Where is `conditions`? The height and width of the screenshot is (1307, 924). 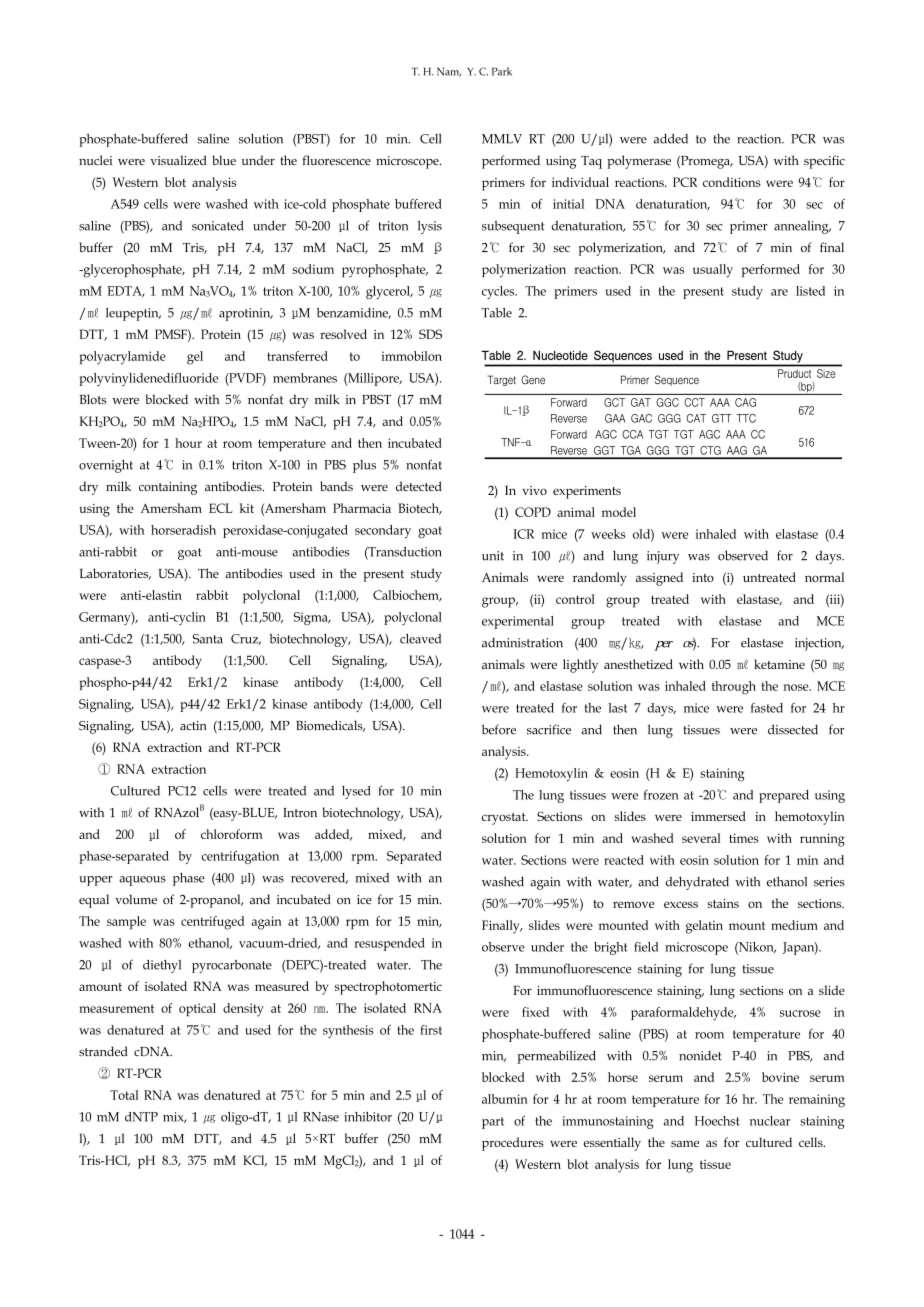
conditions is located at coordinates (736, 182).
